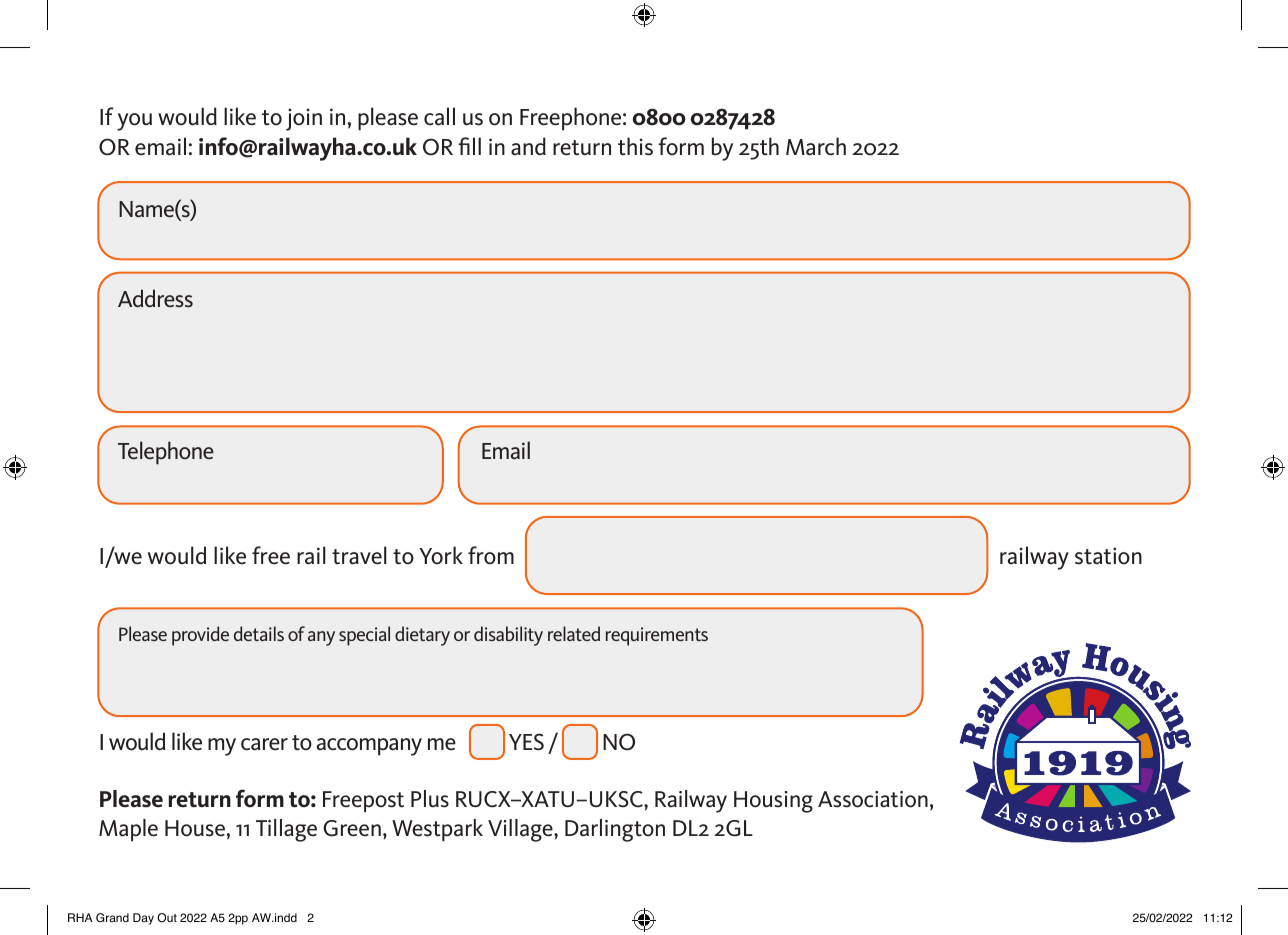 The height and width of the document is (935, 1288). What do you see at coordinates (615, 830) in the document?
I see `Darlington` at bounding box center [615, 830].
